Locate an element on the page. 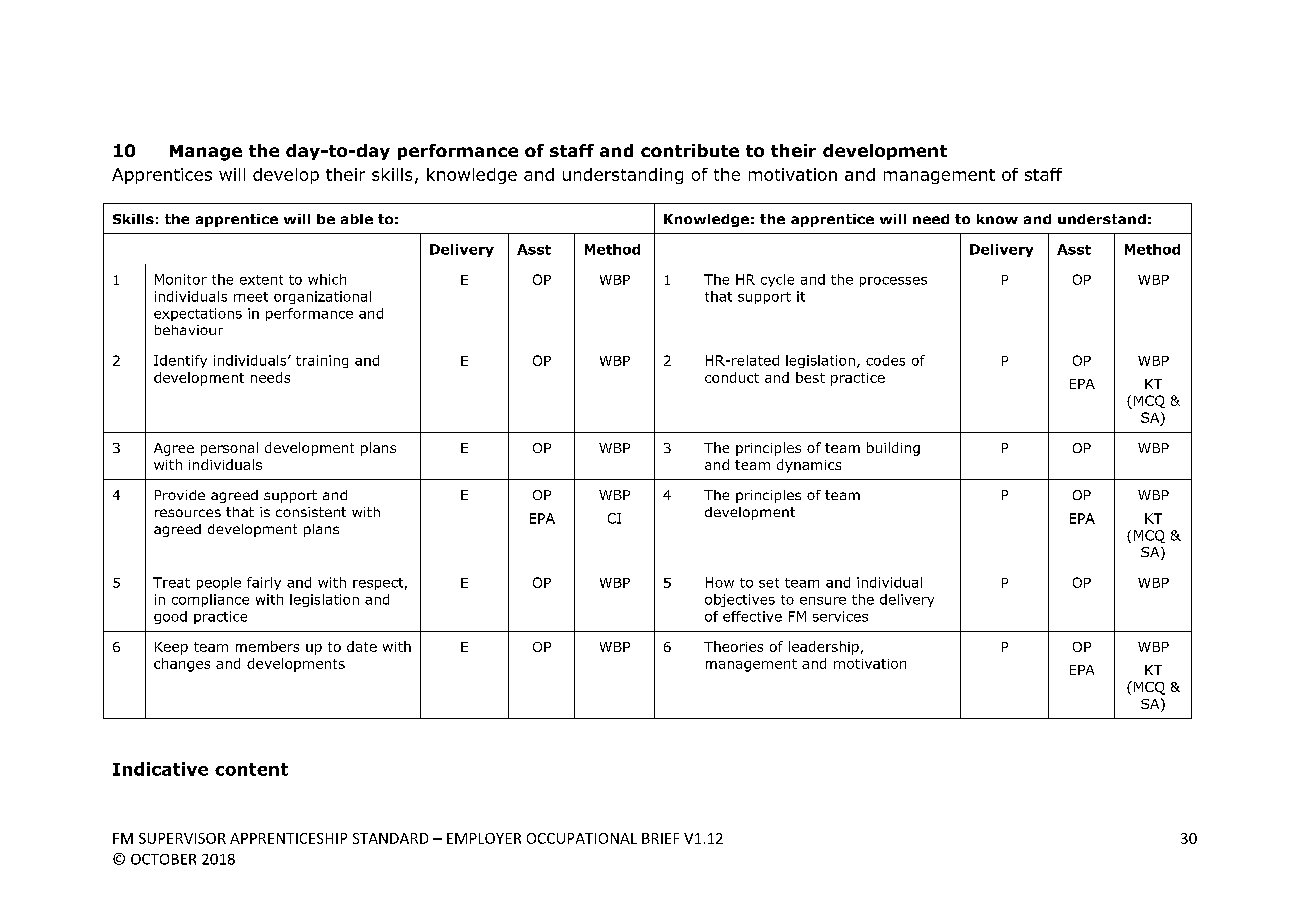 The image size is (1309, 924). services is located at coordinates (840, 616).
